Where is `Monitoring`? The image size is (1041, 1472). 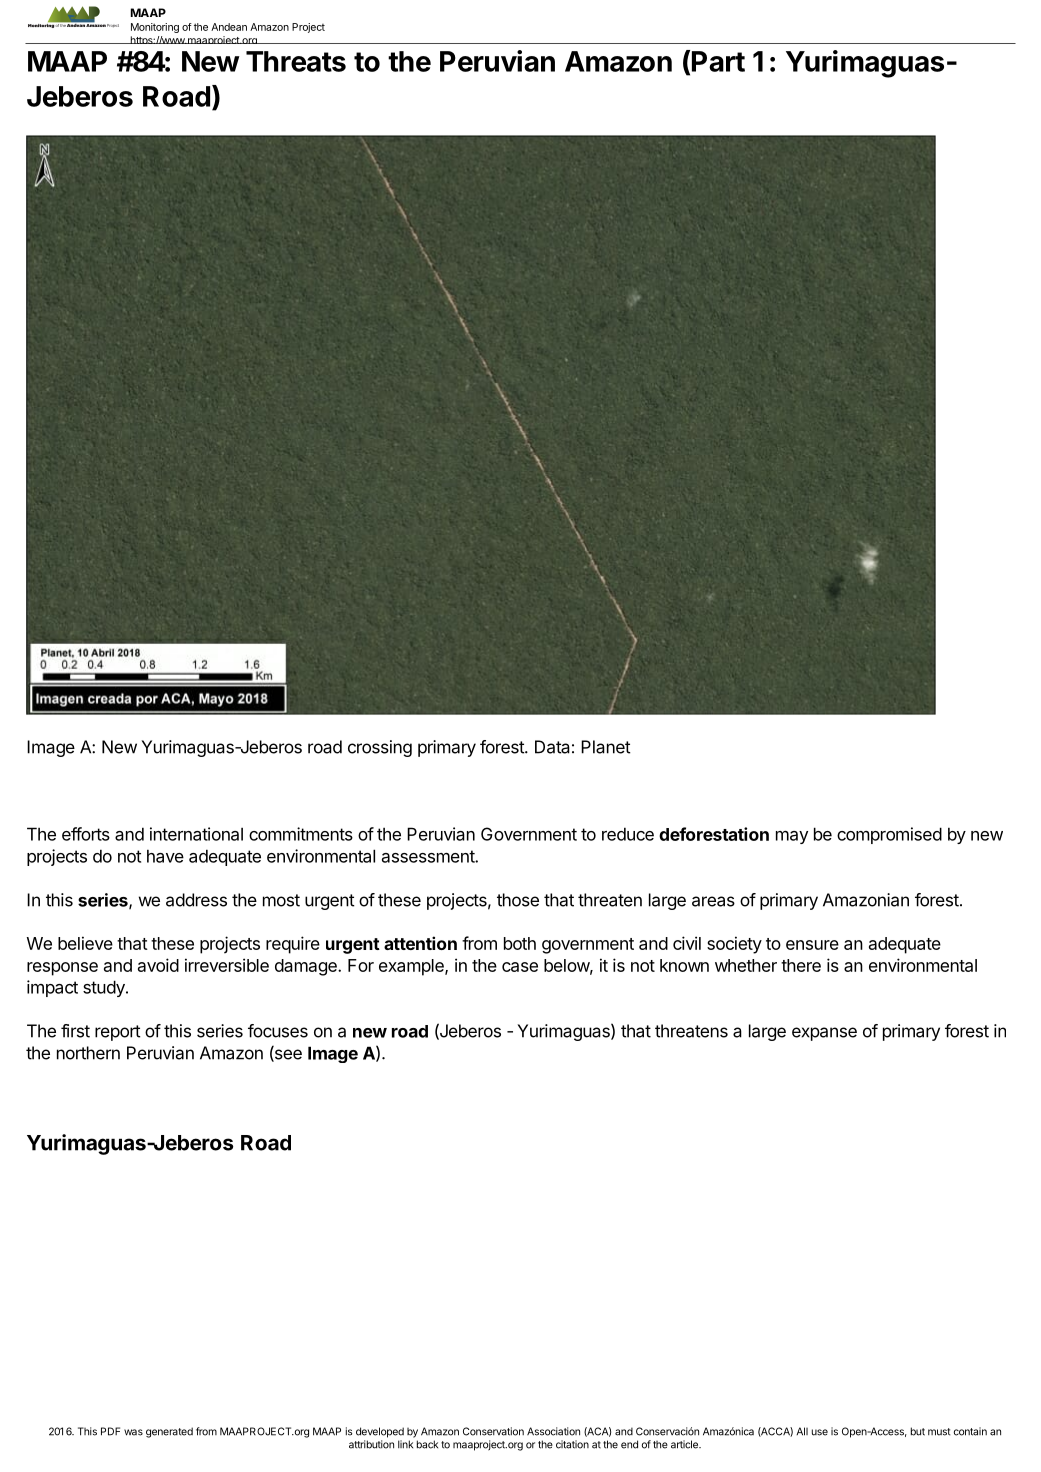
Monitoring is located at coordinates (155, 28).
